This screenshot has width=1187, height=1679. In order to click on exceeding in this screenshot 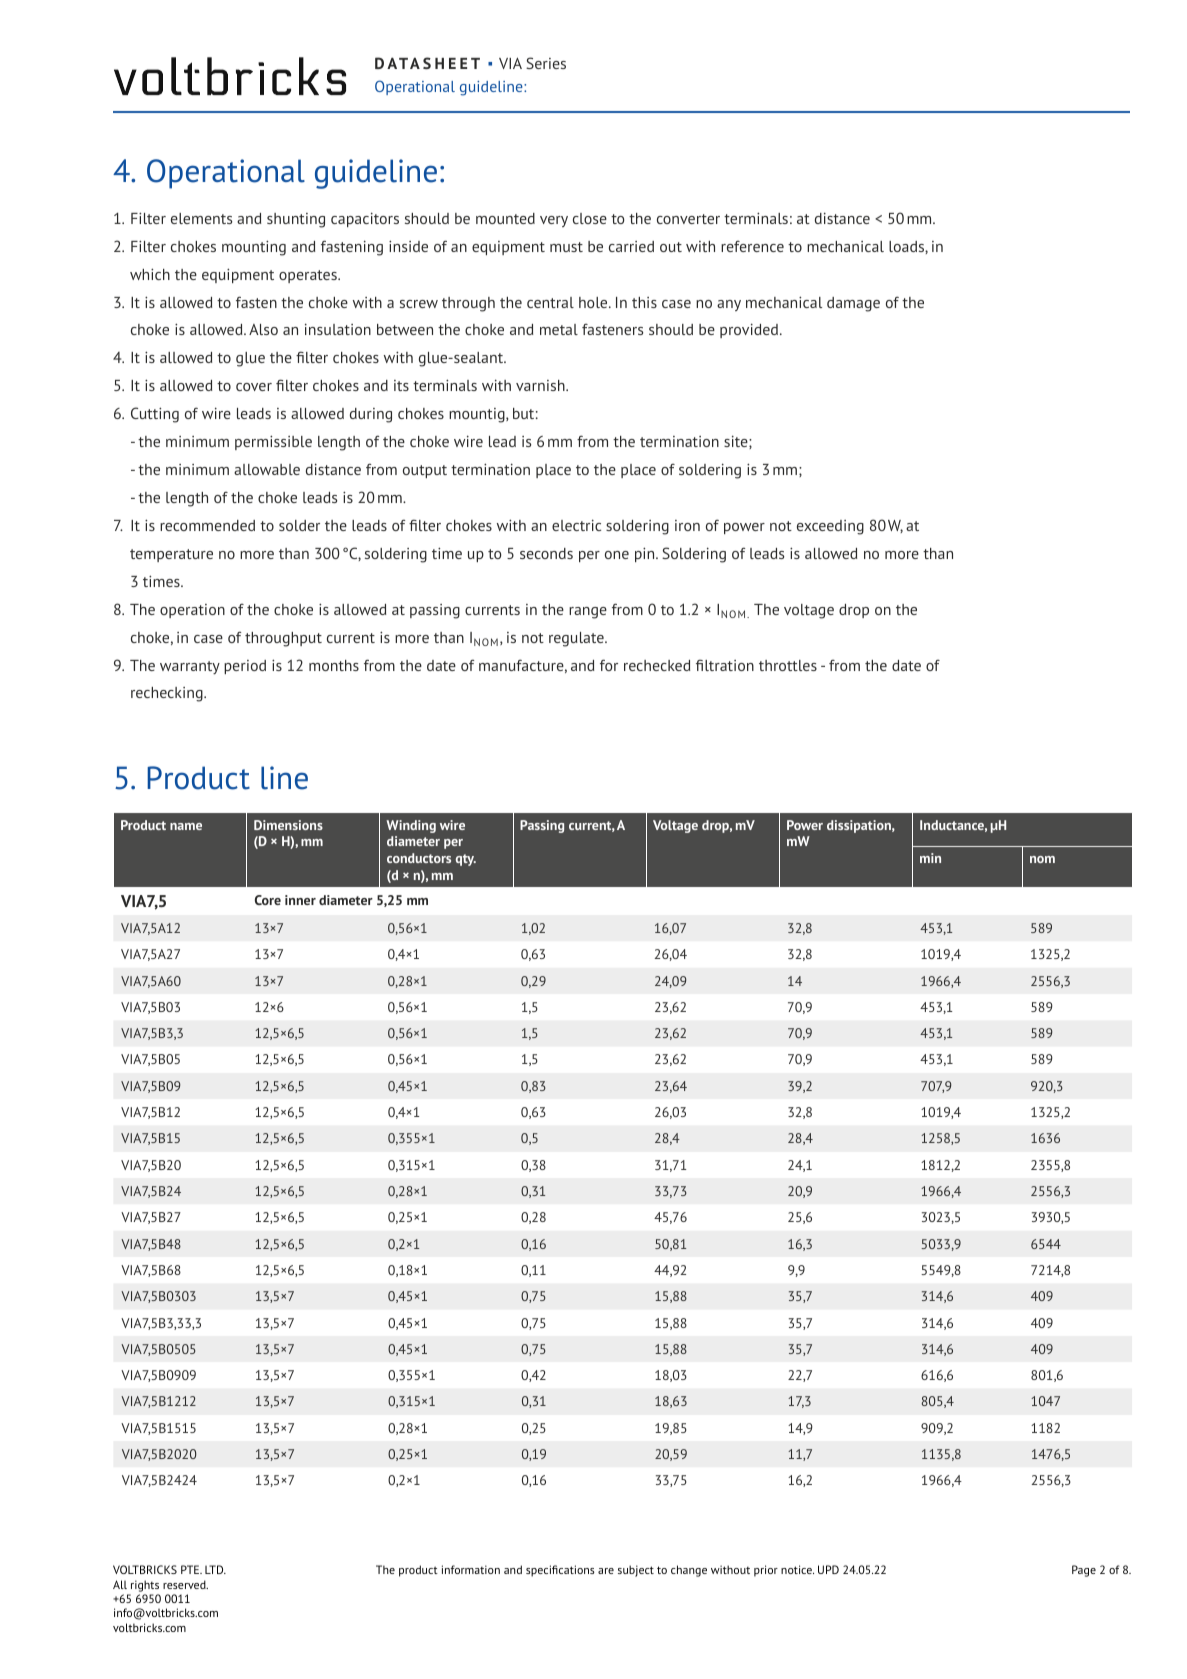, I will do `click(830, 527)`.
